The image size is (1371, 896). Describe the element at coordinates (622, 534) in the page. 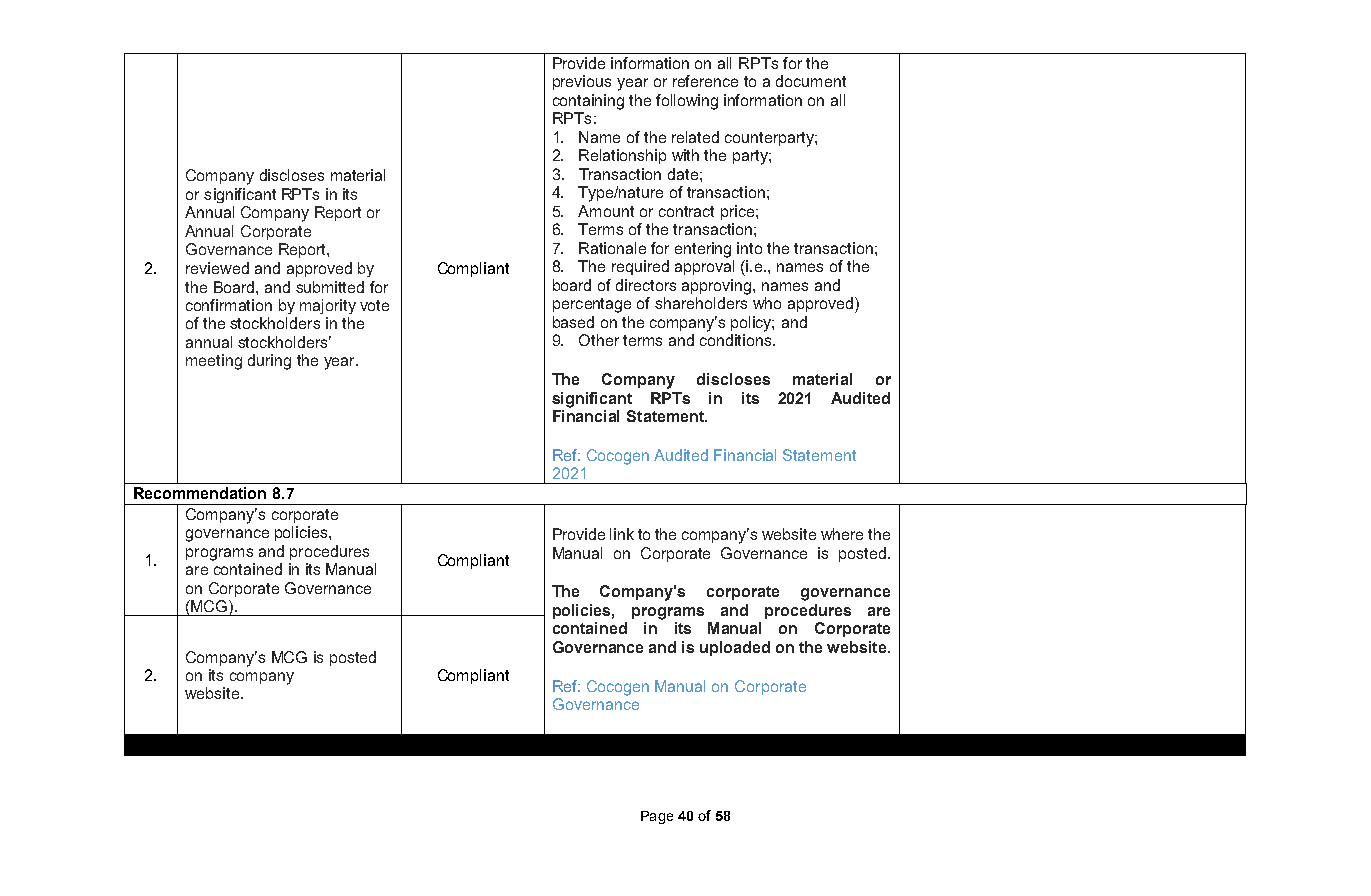

I see `link` at that location.
